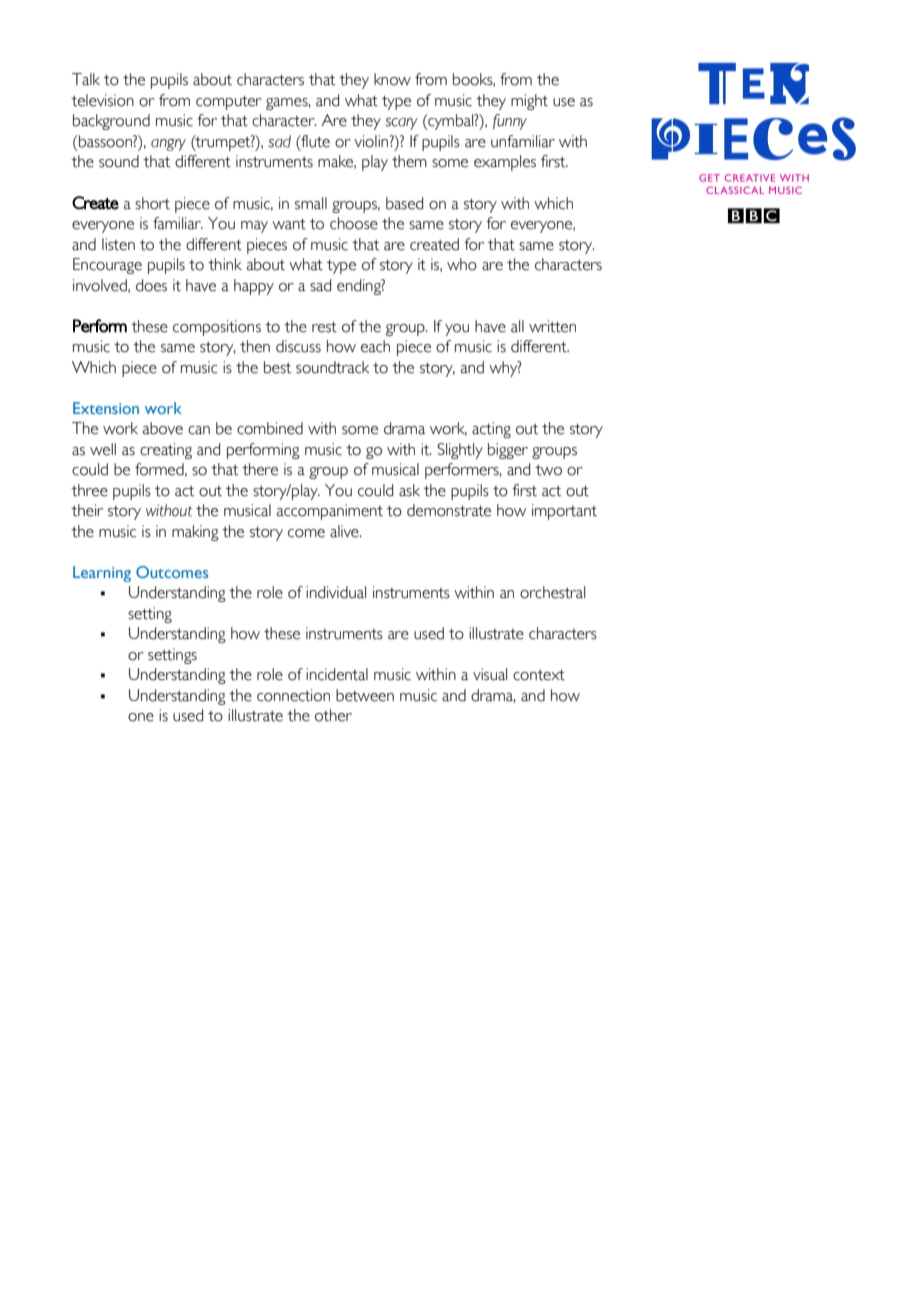  What do you see at coordinates (330, 512) in the screenshot?
I see `accompaniment` at bounding box center [330, 512].
